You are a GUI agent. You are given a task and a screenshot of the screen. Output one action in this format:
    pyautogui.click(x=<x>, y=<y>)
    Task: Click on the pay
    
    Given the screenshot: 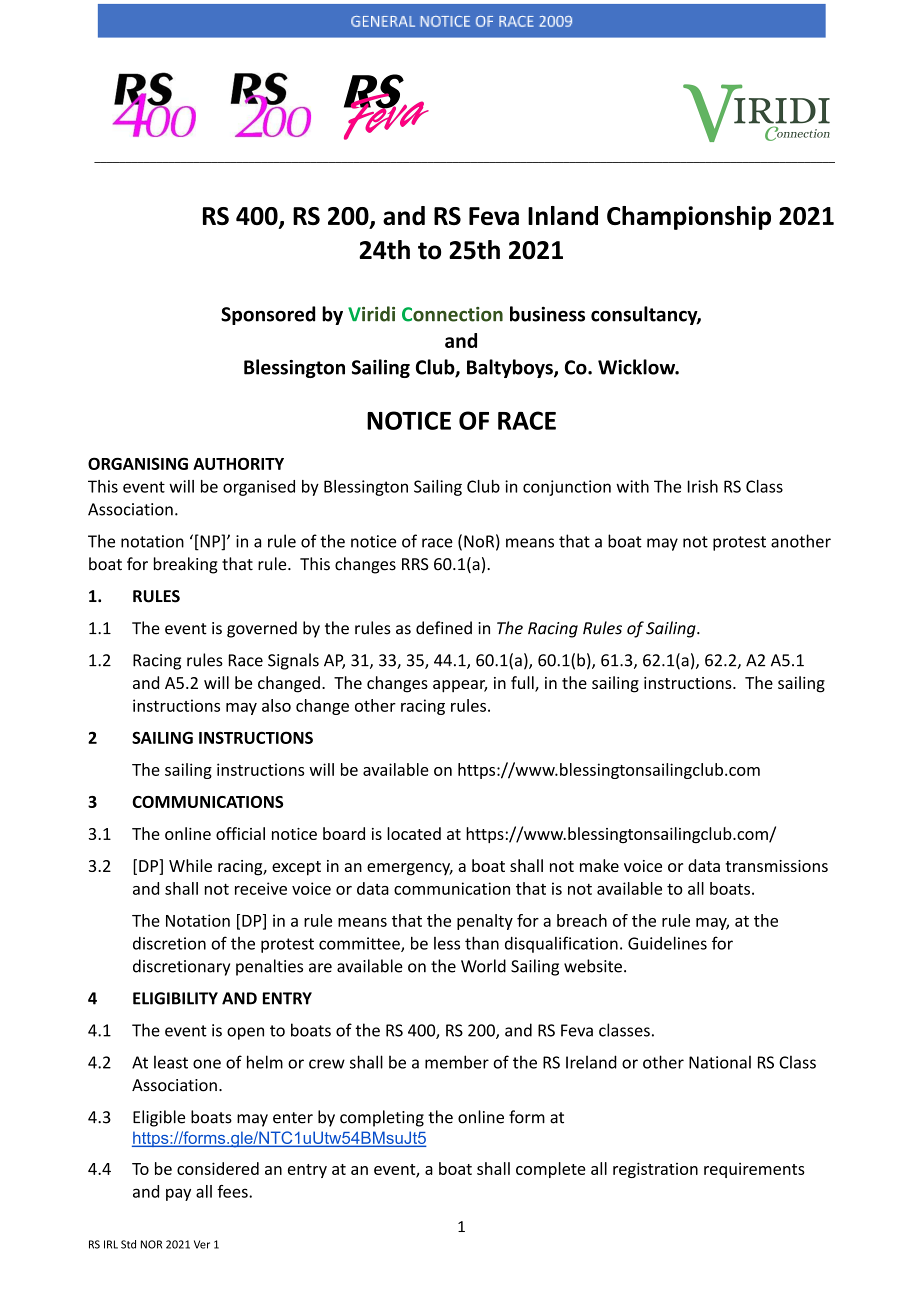 What is the action you would take?
    pyautogui.click(x=178, y=1194)
